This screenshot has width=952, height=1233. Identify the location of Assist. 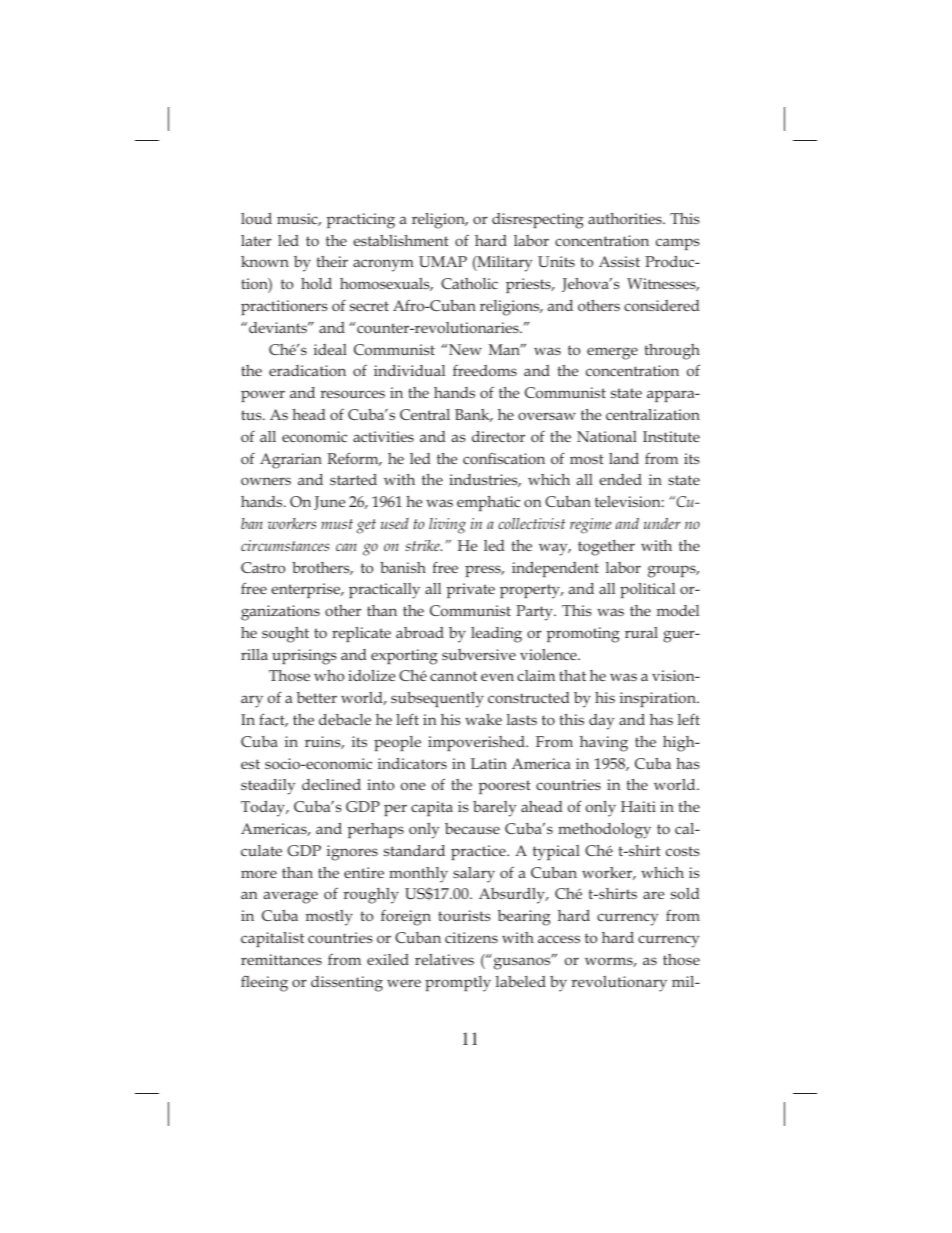
(619, 261).
